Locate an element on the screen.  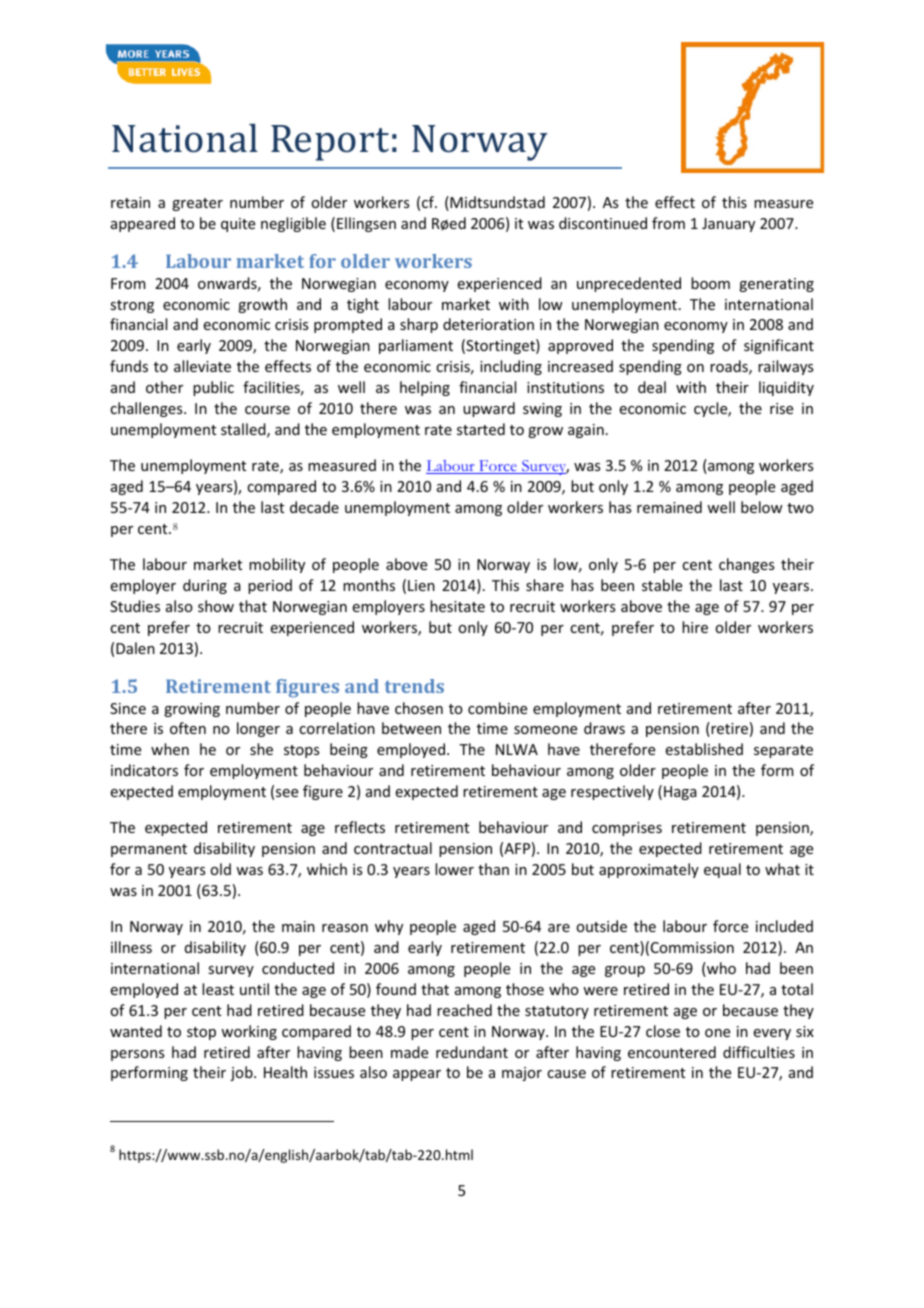
discontinued is located at coordinates (603, 223).
